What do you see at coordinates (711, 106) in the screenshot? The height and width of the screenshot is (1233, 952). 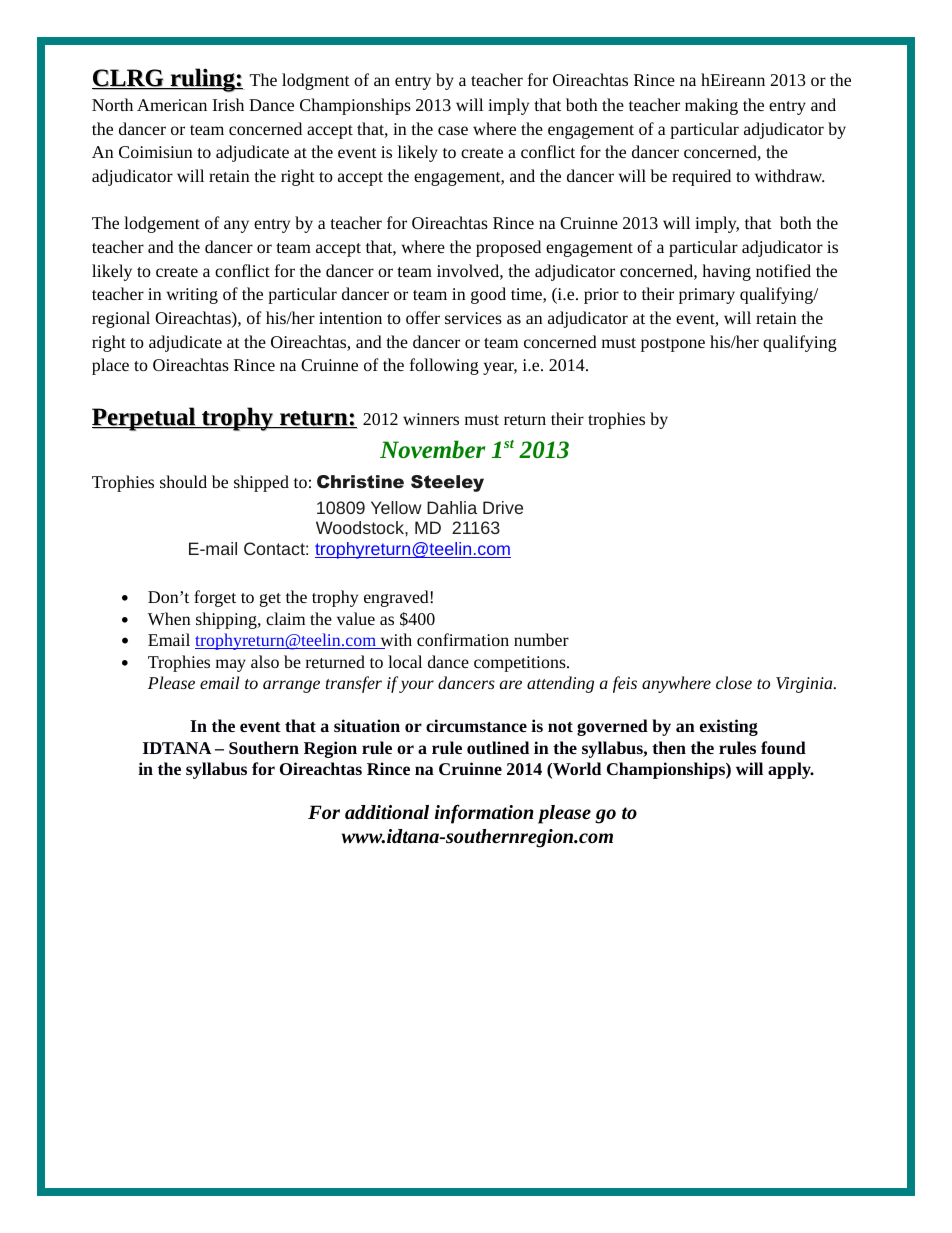 I see `making` at bounding box center [711, 106].
